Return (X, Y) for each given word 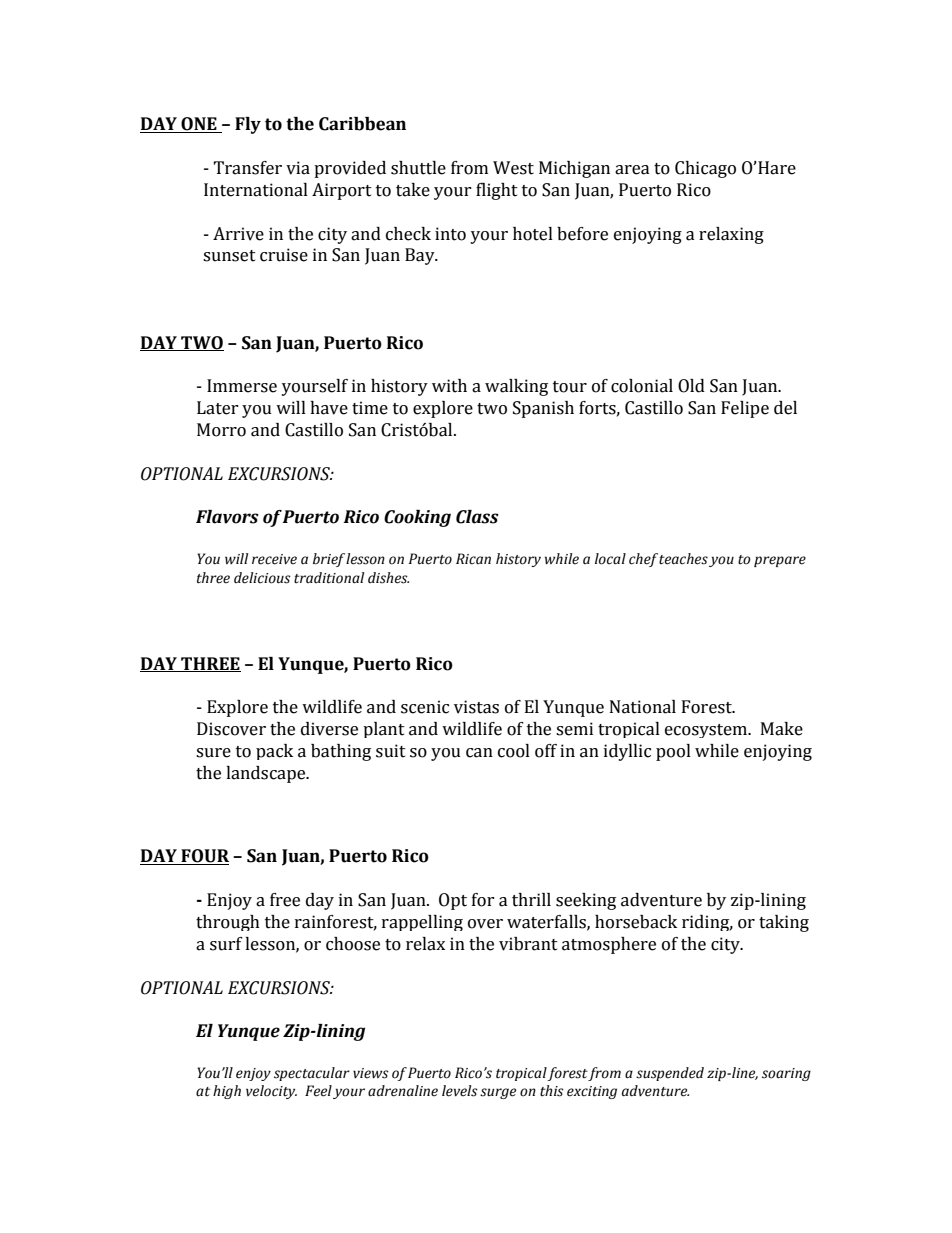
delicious (262, 578)
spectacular (312, 1074)
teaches (683, 559)
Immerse (242, 386)
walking (516, 387)
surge (498, 1093)
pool (673, 752)
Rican (473, 559)
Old (691, 386)
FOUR (204, 857)
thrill (531, 900)
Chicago (705, 169)
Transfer (247, 168)
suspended (670, 1074)
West (513, 168)
